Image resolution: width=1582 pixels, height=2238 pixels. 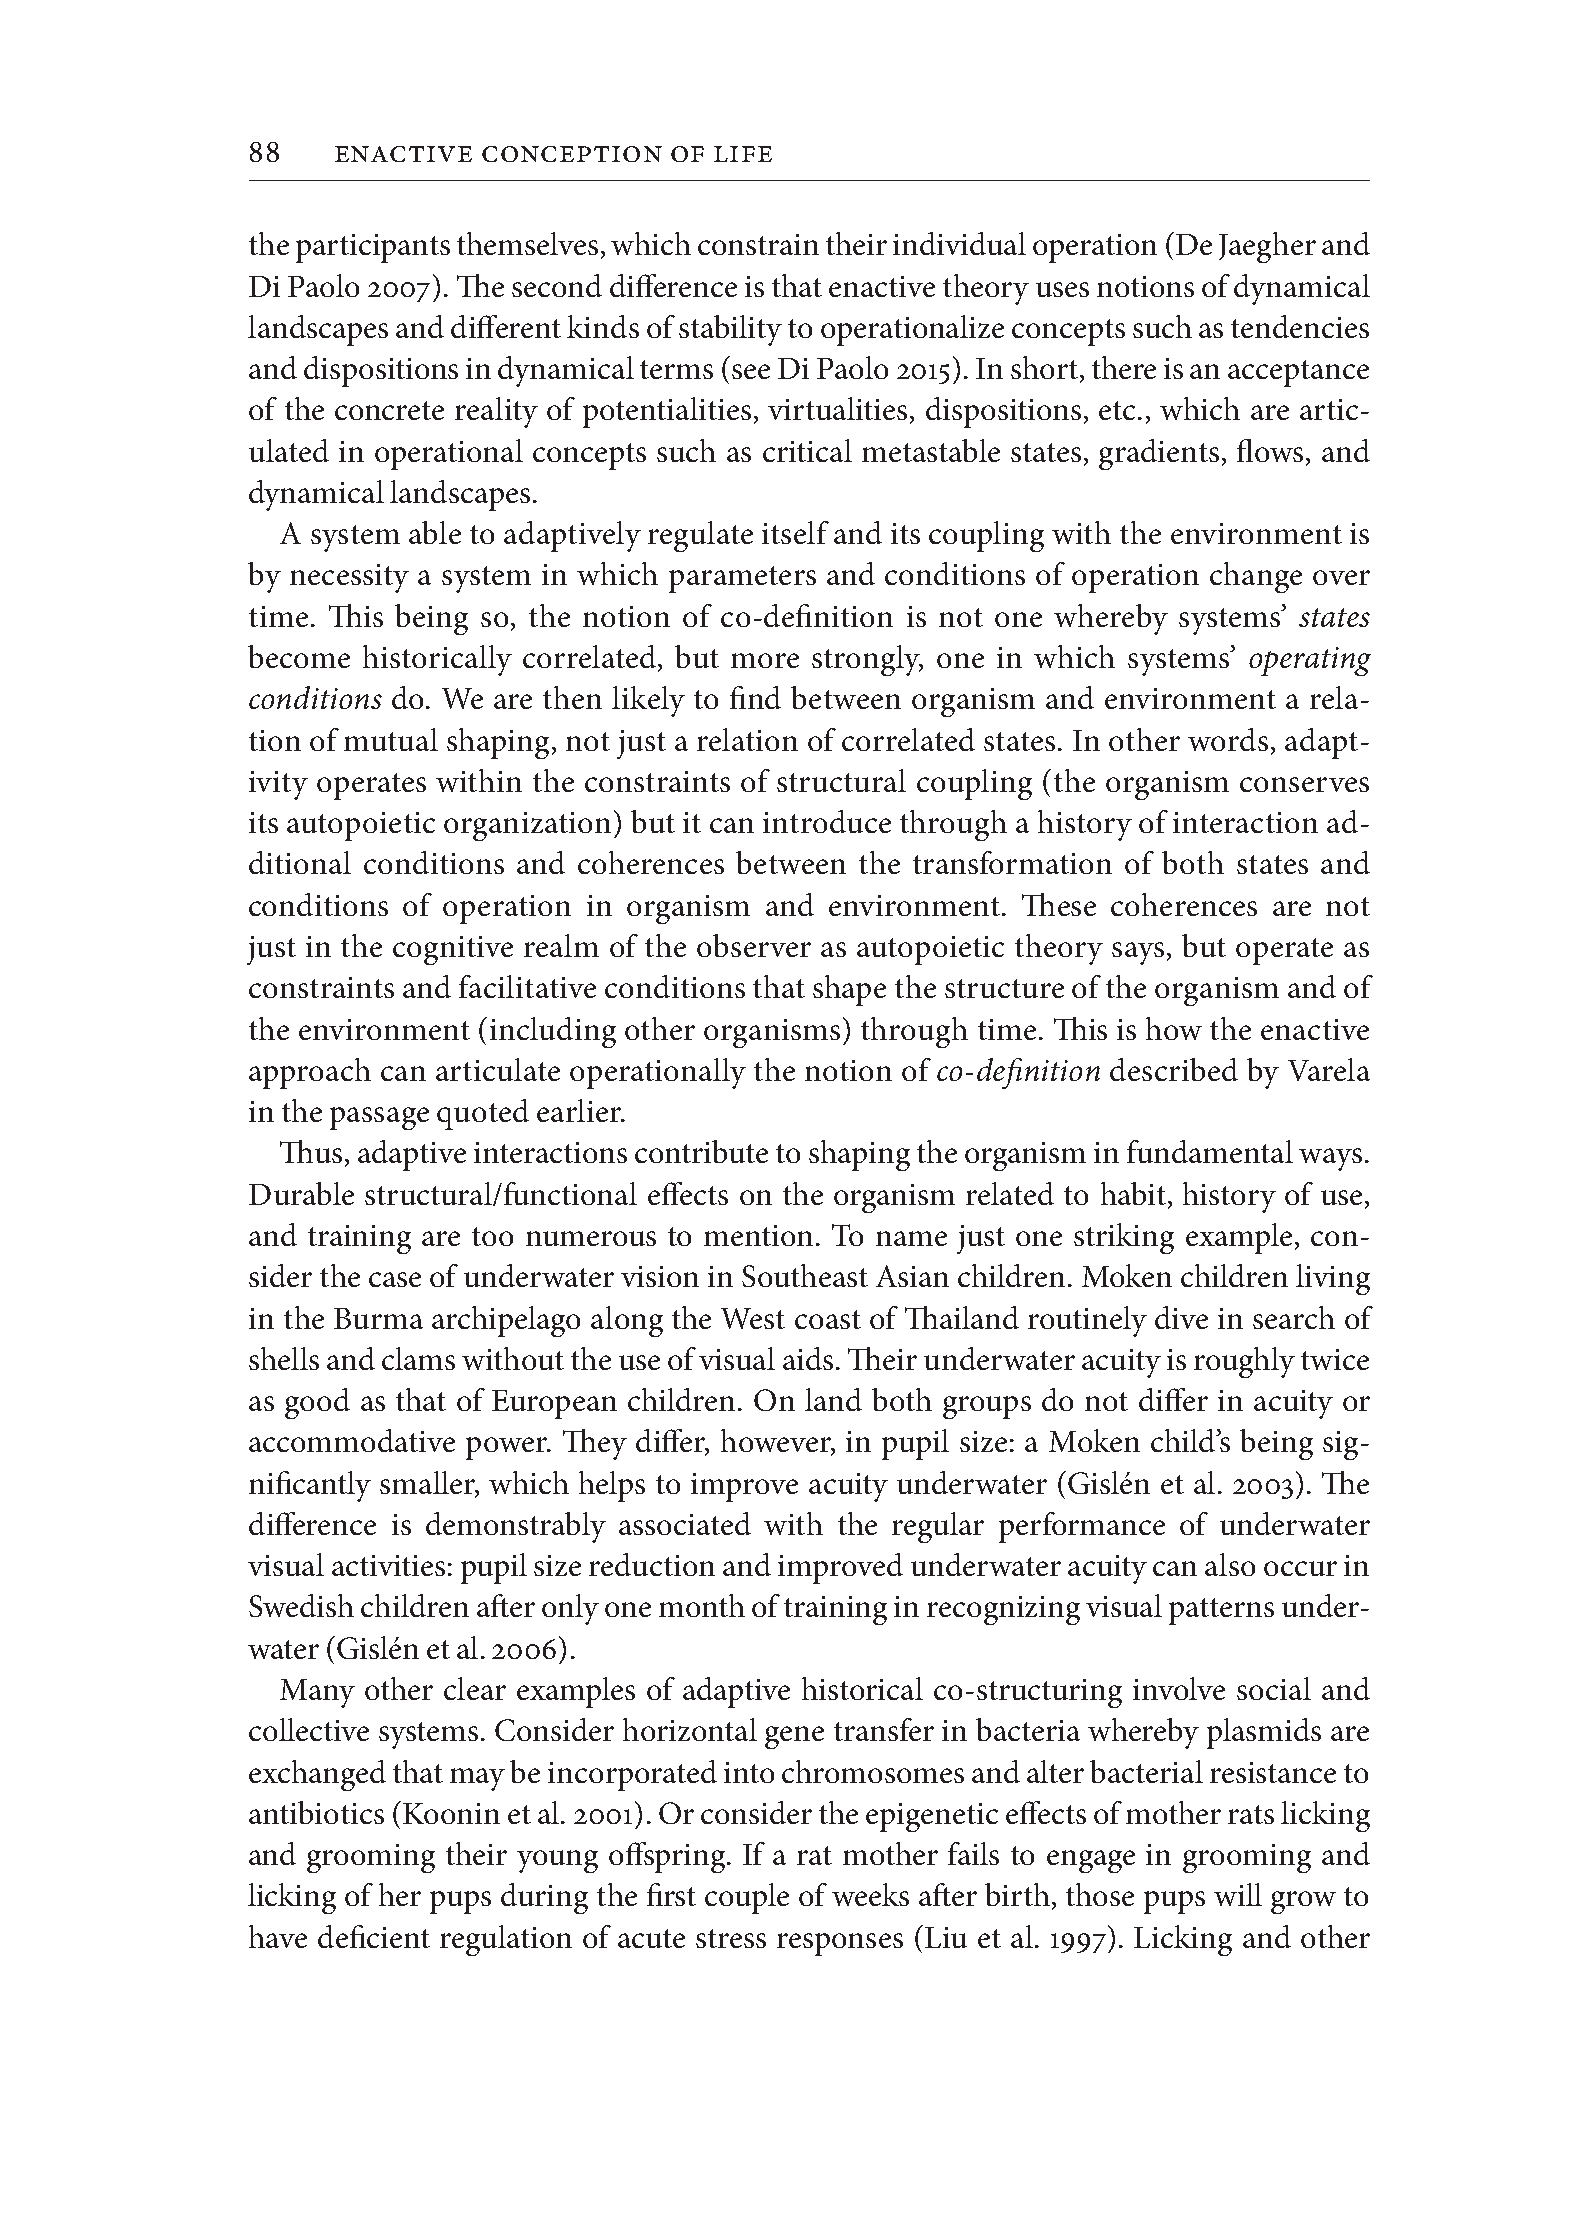 I want to click on antibiotics, so click(x=316, y=1812).
